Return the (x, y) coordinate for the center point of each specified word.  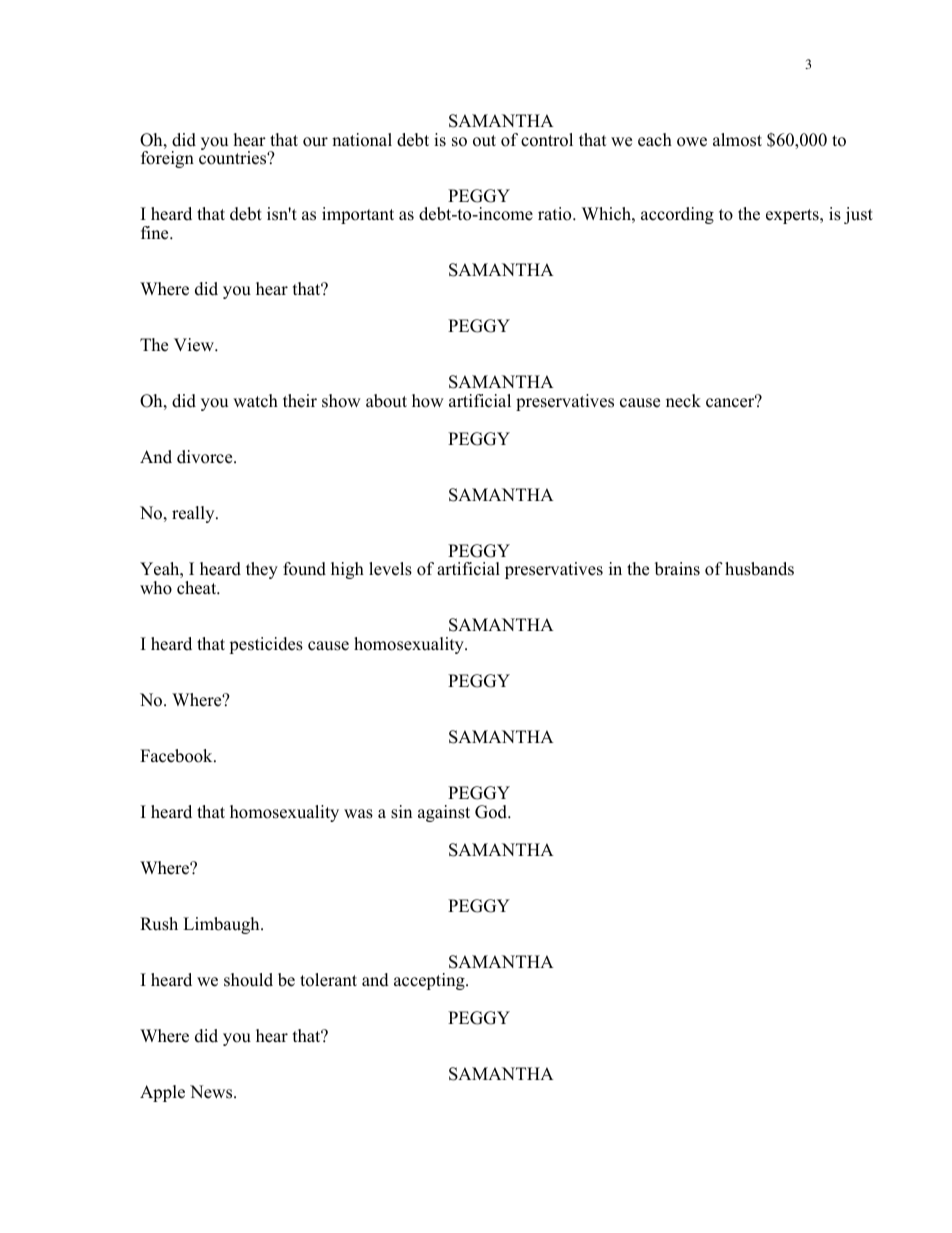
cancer (731, 402)
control (547, 140)
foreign (167, 159)
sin (401, 812)
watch (255, 401)
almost (737, 140)
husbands (759, 569)
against (444, 813)
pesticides (266, 645)
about (386, 401)
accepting (430, 981)
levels (390, 569)
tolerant (328, 980)
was (358, 814)
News (212, 1092)
